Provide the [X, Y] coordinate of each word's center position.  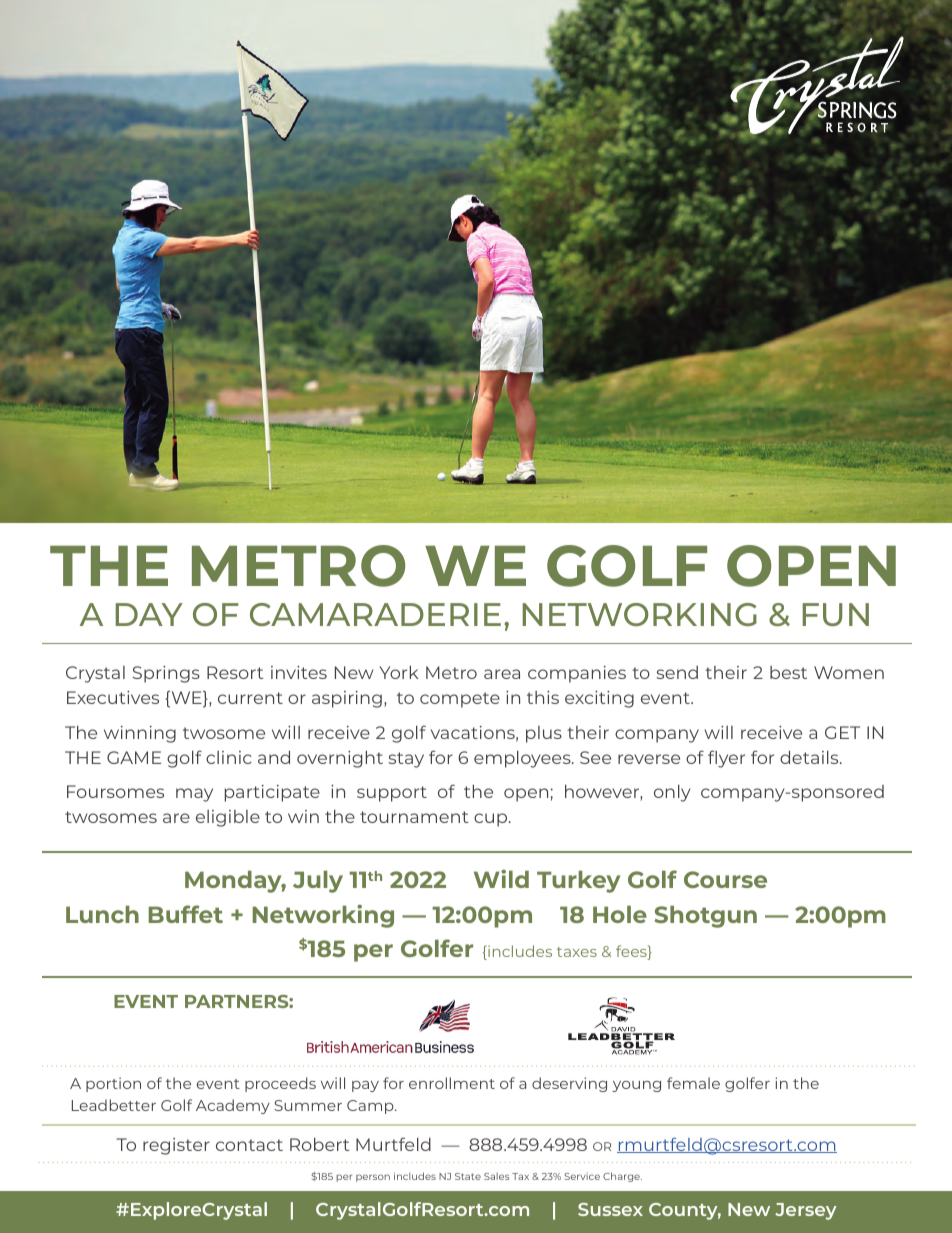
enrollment [452, 1083]
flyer [726, 759]
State [468, 1176]
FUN [836, 614]
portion [113, 1084]
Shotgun [706, 916]
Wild [501, 878]
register [176, 1146]
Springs [166, 674]
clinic [229, 757]
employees [523, 759]
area [502, 674]
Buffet [186, 914]
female [693, 1083]
